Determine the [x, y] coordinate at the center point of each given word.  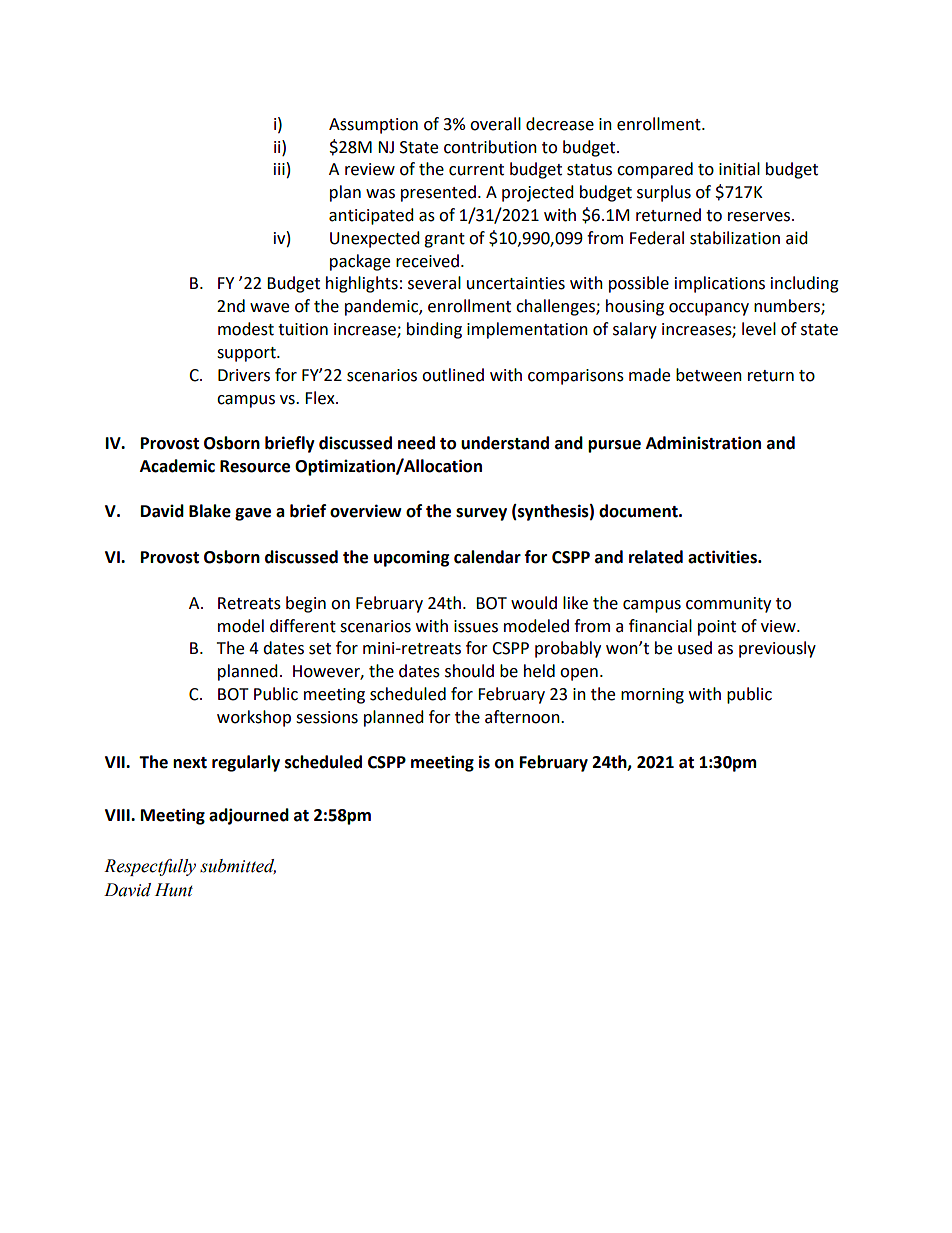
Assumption [373, 126]
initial [739, 169]
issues [476, 626]
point [717, 628]
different [303, 626]
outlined [453, 375]
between [709, 375]
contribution [490, 147]
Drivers [244, 375]
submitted [238, 866]
